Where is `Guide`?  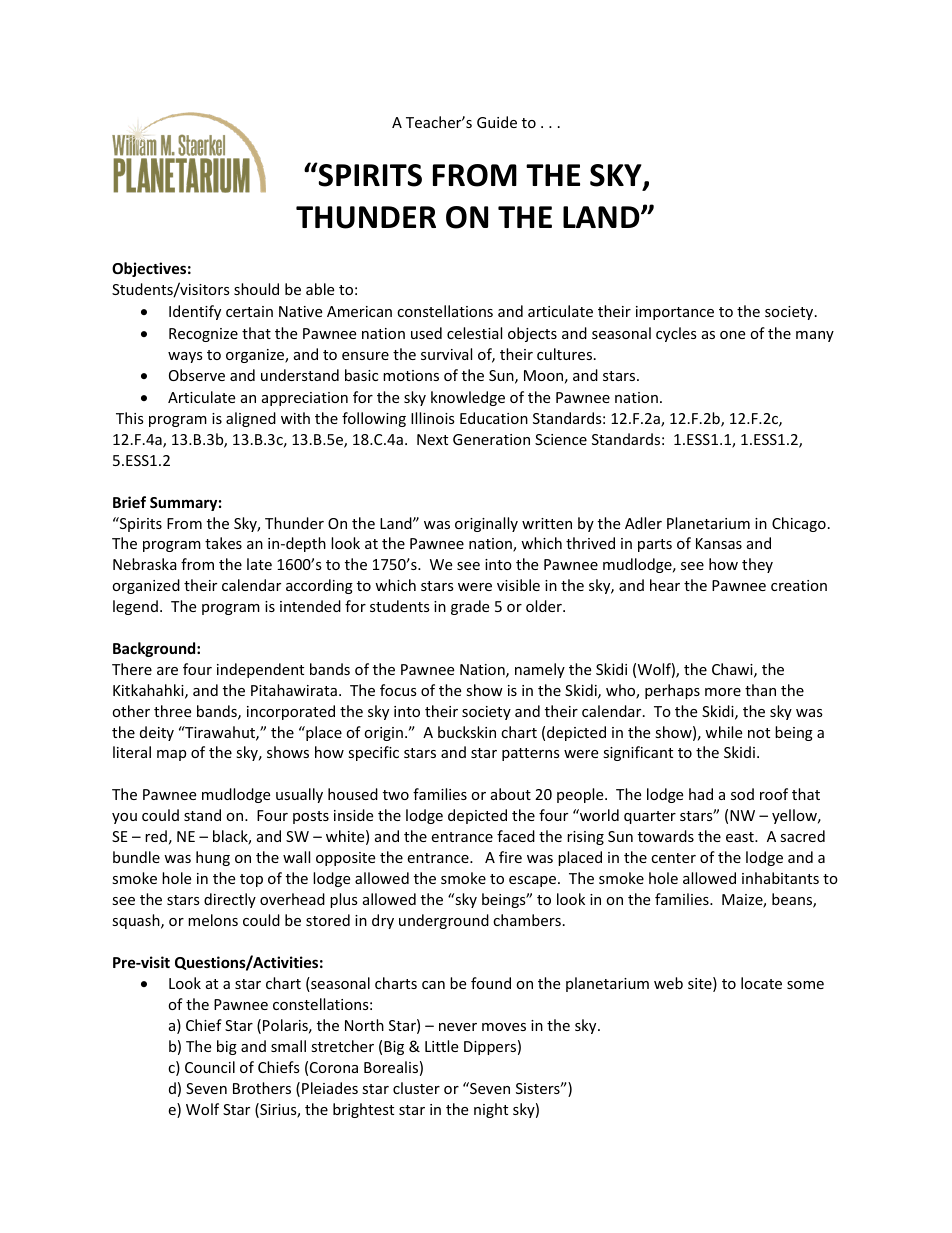 Guide is located at coordinates (497, 122).
